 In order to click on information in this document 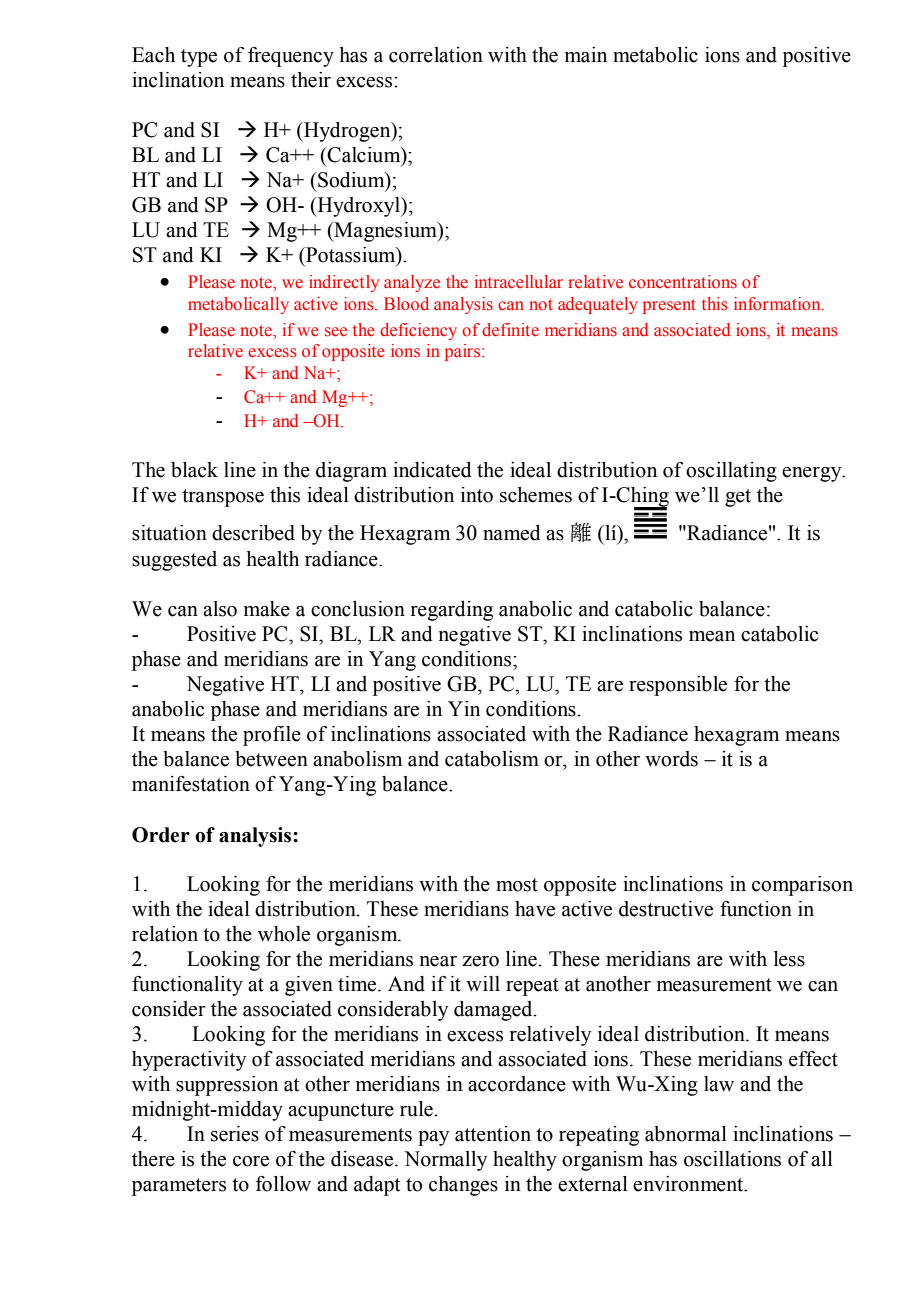, I will do `click(778, 303)`.
